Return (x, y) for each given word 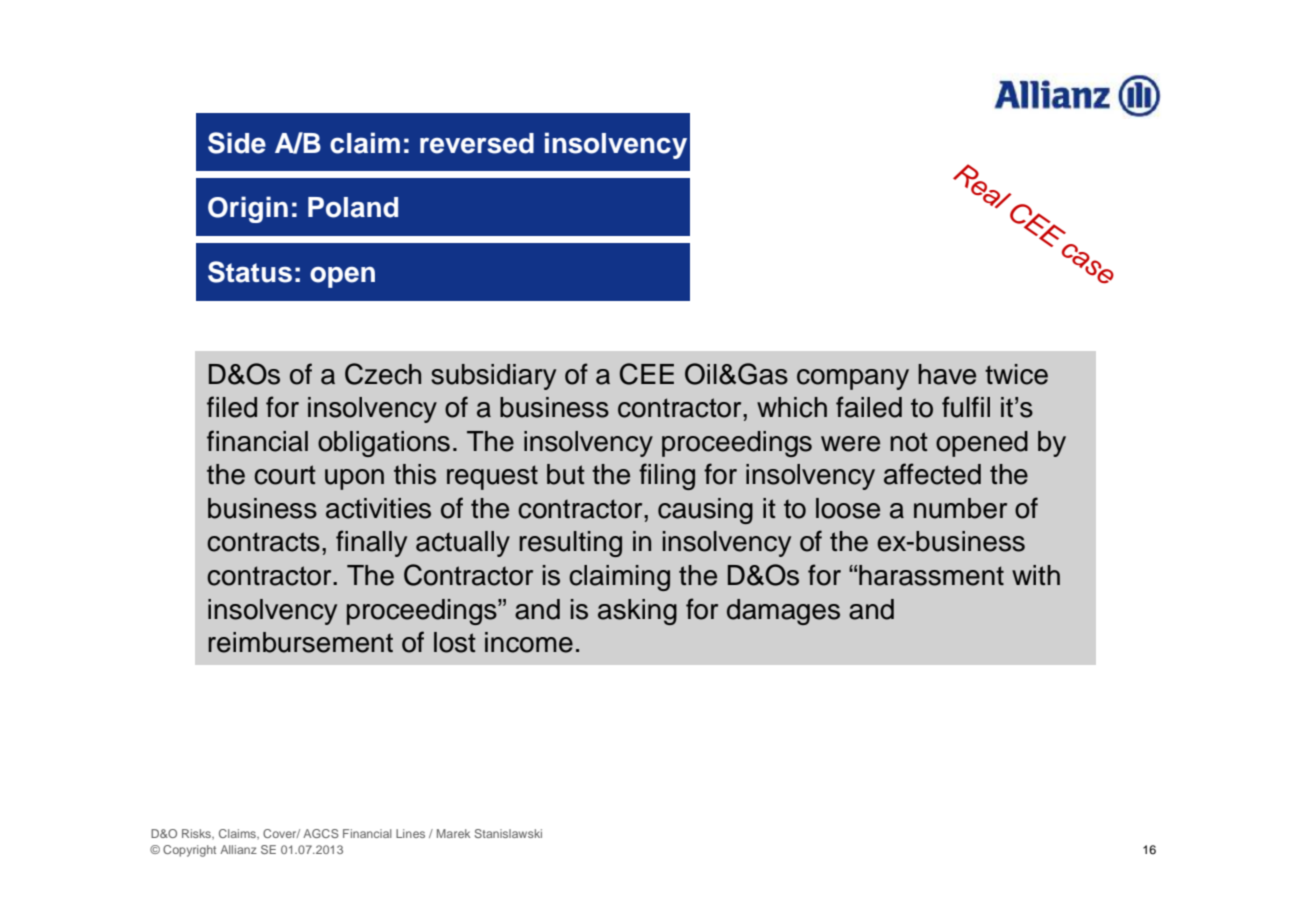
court (285, 475)
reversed (477, 143)
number (960, 508)
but (566, 474)
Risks (197, 834)
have (947, 374)
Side (237, 143)
